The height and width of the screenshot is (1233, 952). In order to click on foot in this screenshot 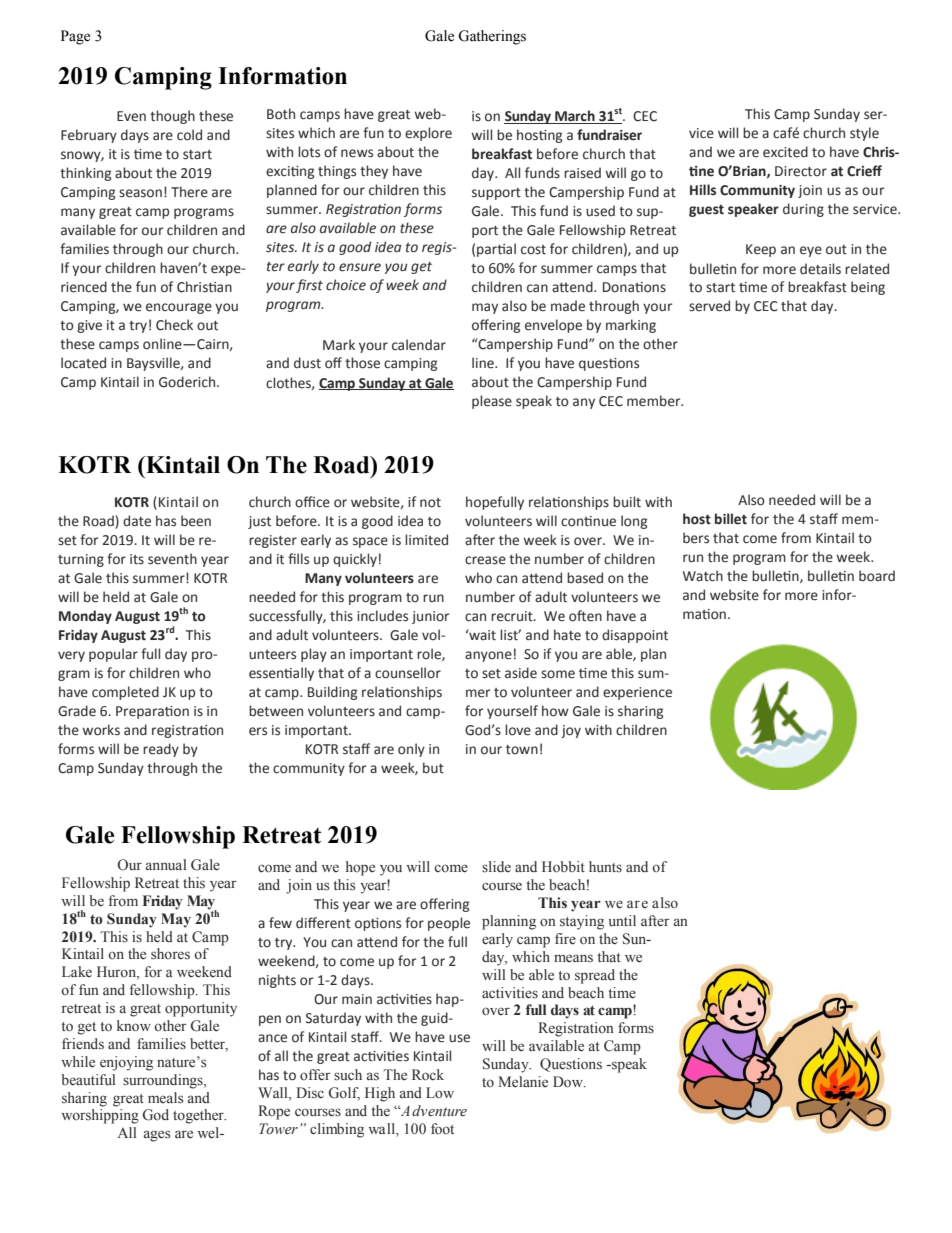, I will do `click(442, 1129)`.
